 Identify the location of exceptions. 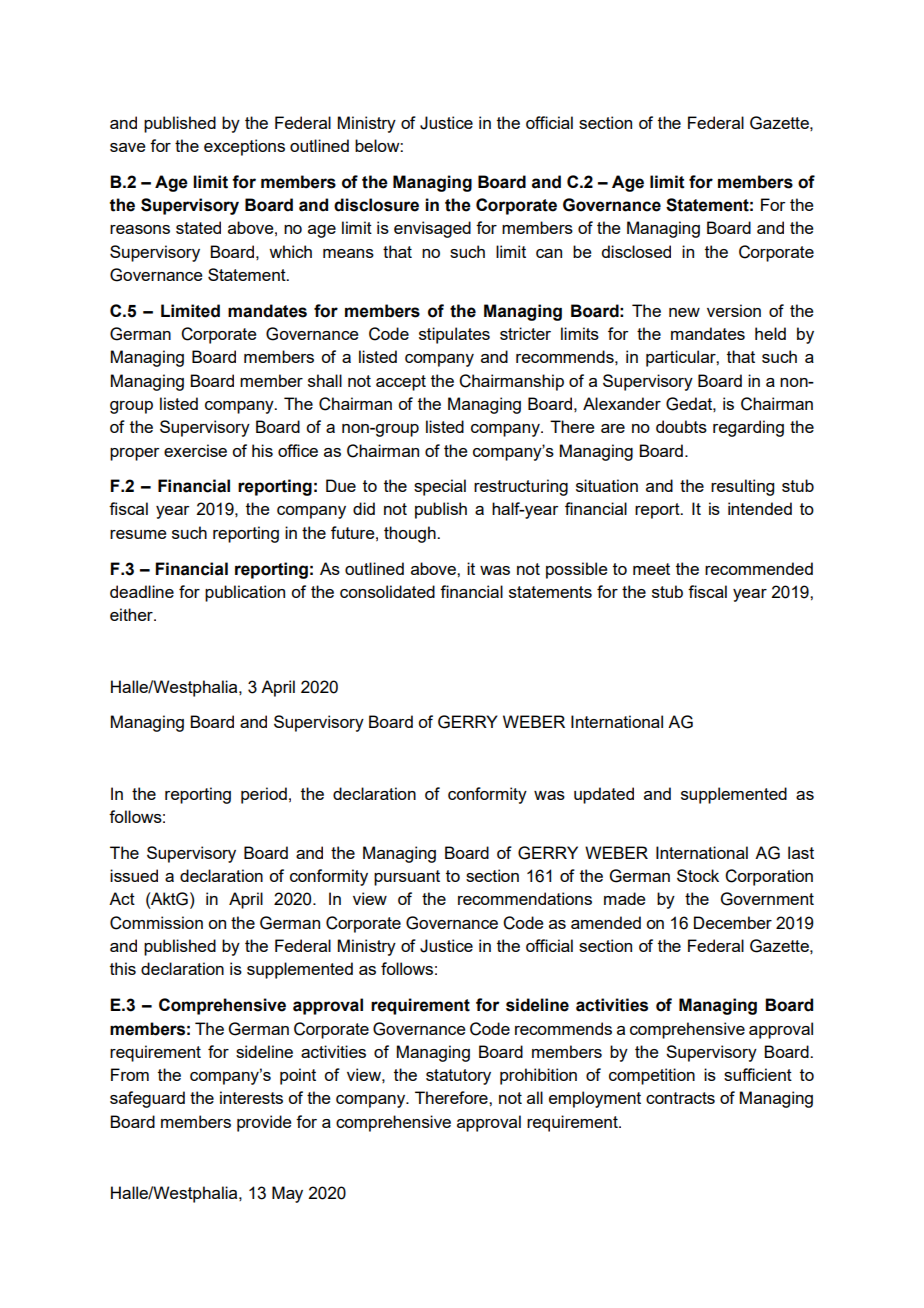
(244, 147).
